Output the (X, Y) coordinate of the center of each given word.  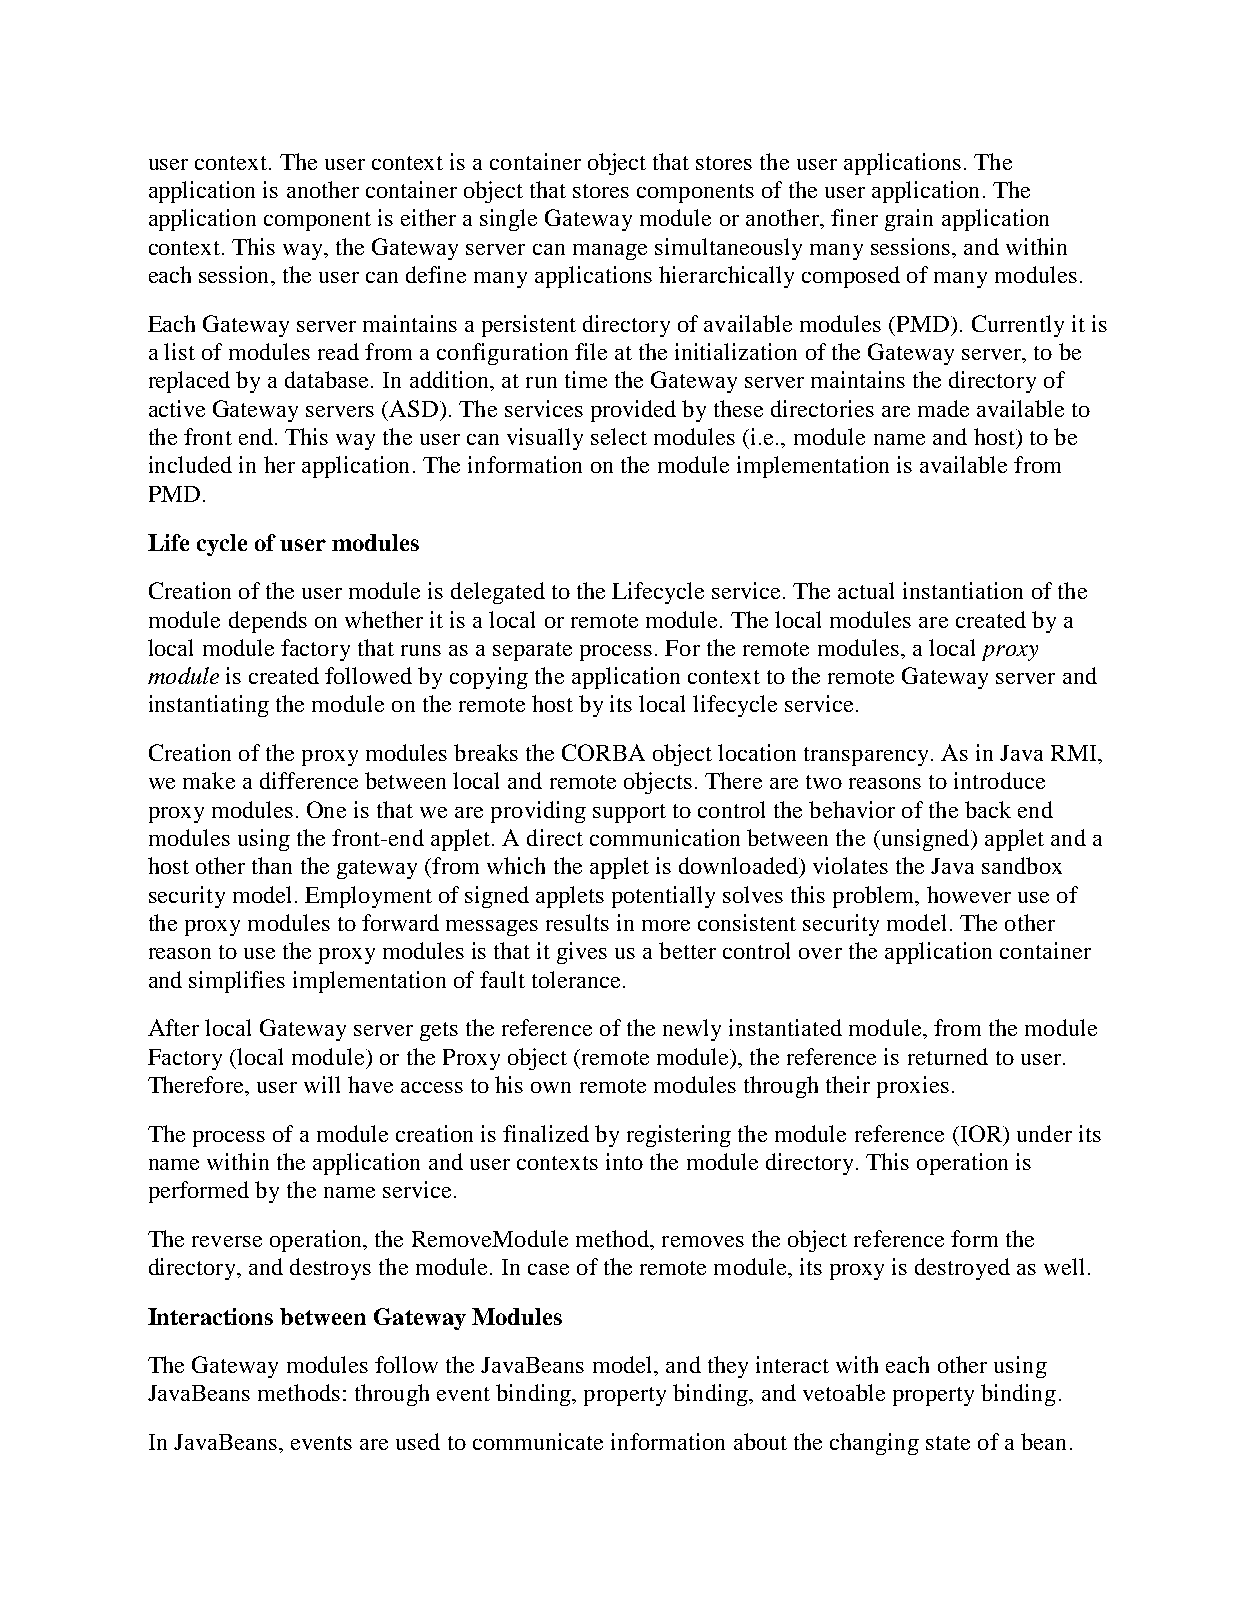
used (418, 1441)
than (272, 865)
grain (909, 220)
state (948, 1443)
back (988, 809)
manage (610, 252)
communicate (538, 1441)
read (338, 351)
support (629, 813)
